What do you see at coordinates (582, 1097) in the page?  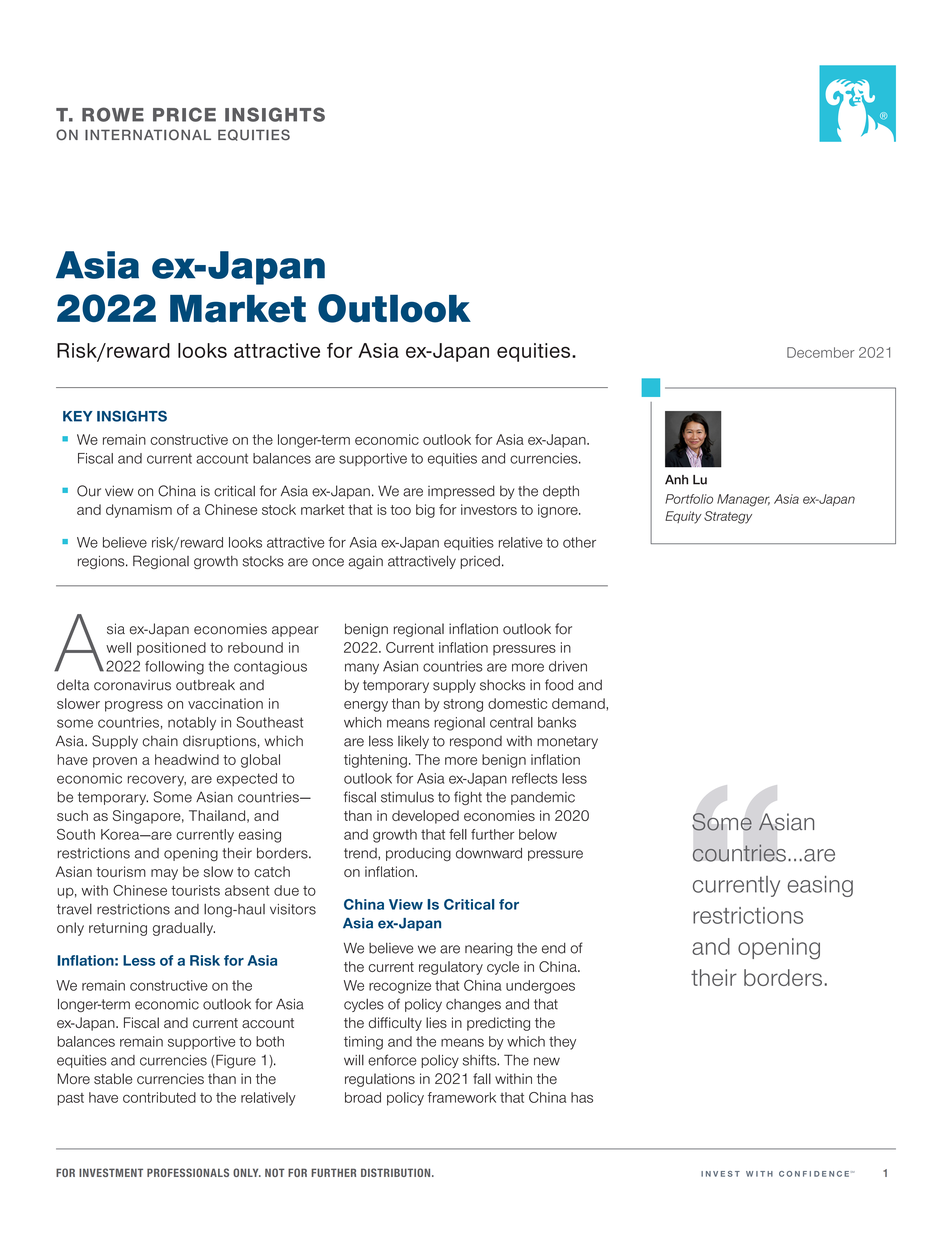 I see `has` at bounding box center [582, 1097].
